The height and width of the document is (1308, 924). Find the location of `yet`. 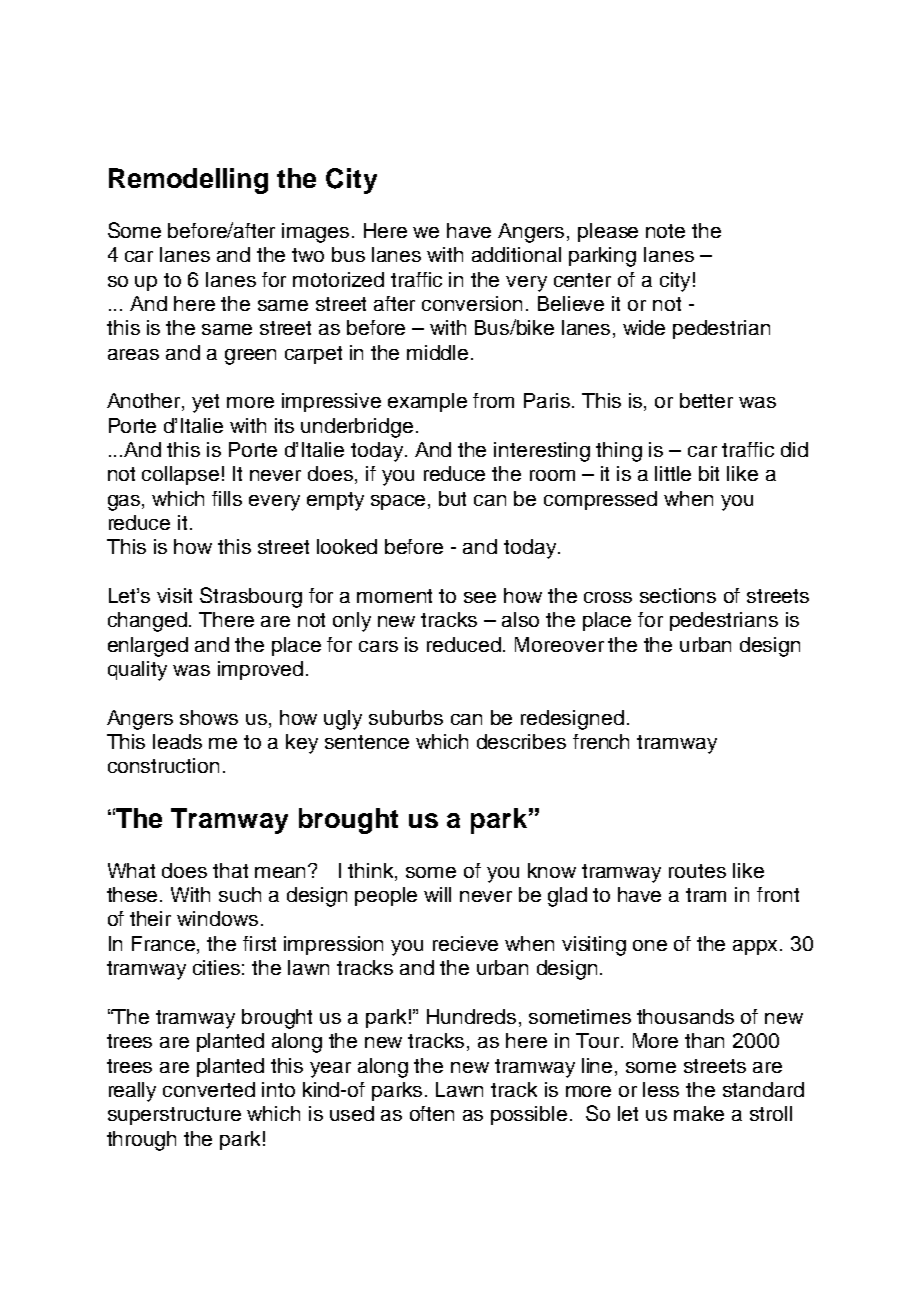

yet is located at coordinates (205, 403).
